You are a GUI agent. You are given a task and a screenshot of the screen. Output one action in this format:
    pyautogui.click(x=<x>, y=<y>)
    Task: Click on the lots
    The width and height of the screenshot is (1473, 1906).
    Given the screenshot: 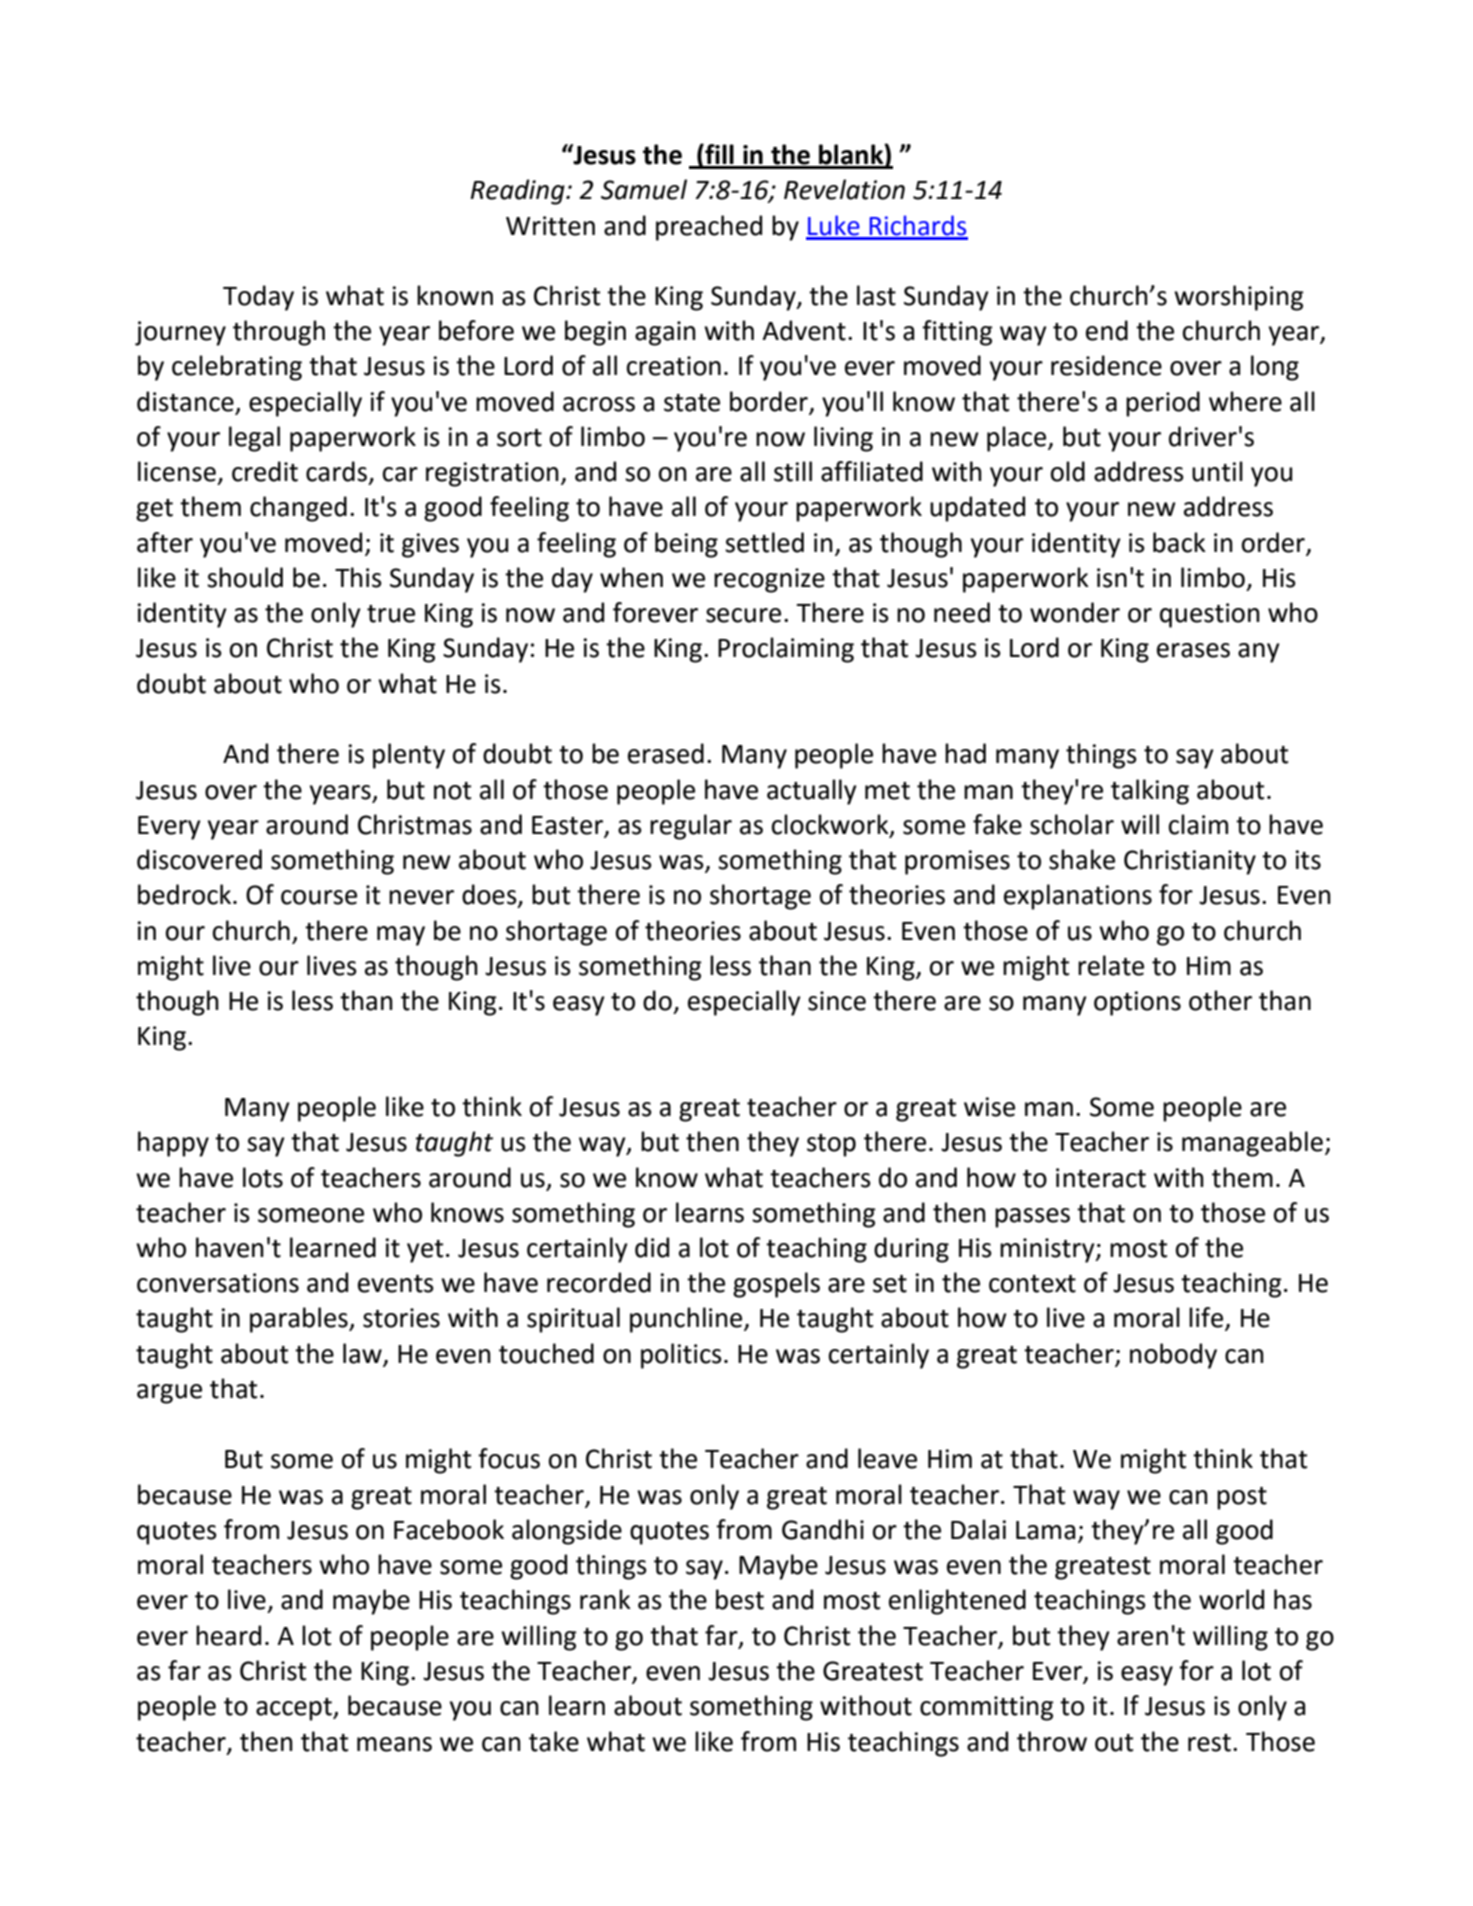 What is the action you would take?
    pyautogui.click(x=263, y=1177)
